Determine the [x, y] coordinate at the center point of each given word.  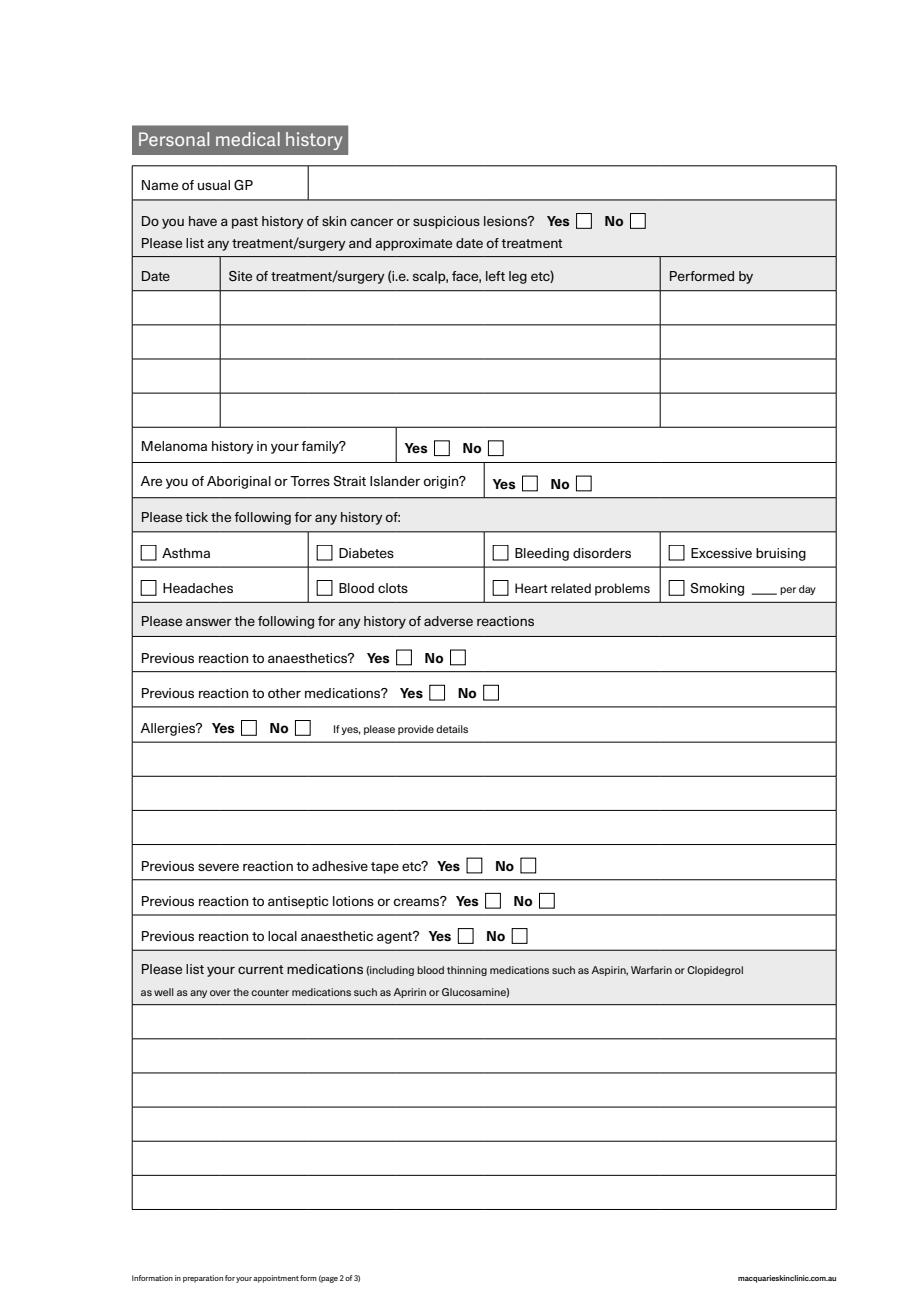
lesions [507, 221]
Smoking [717, 589]
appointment [276, 1279]
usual [214, 185]
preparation [203, 1279]
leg [518, 277]
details [452, 729]
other [284, 693]
